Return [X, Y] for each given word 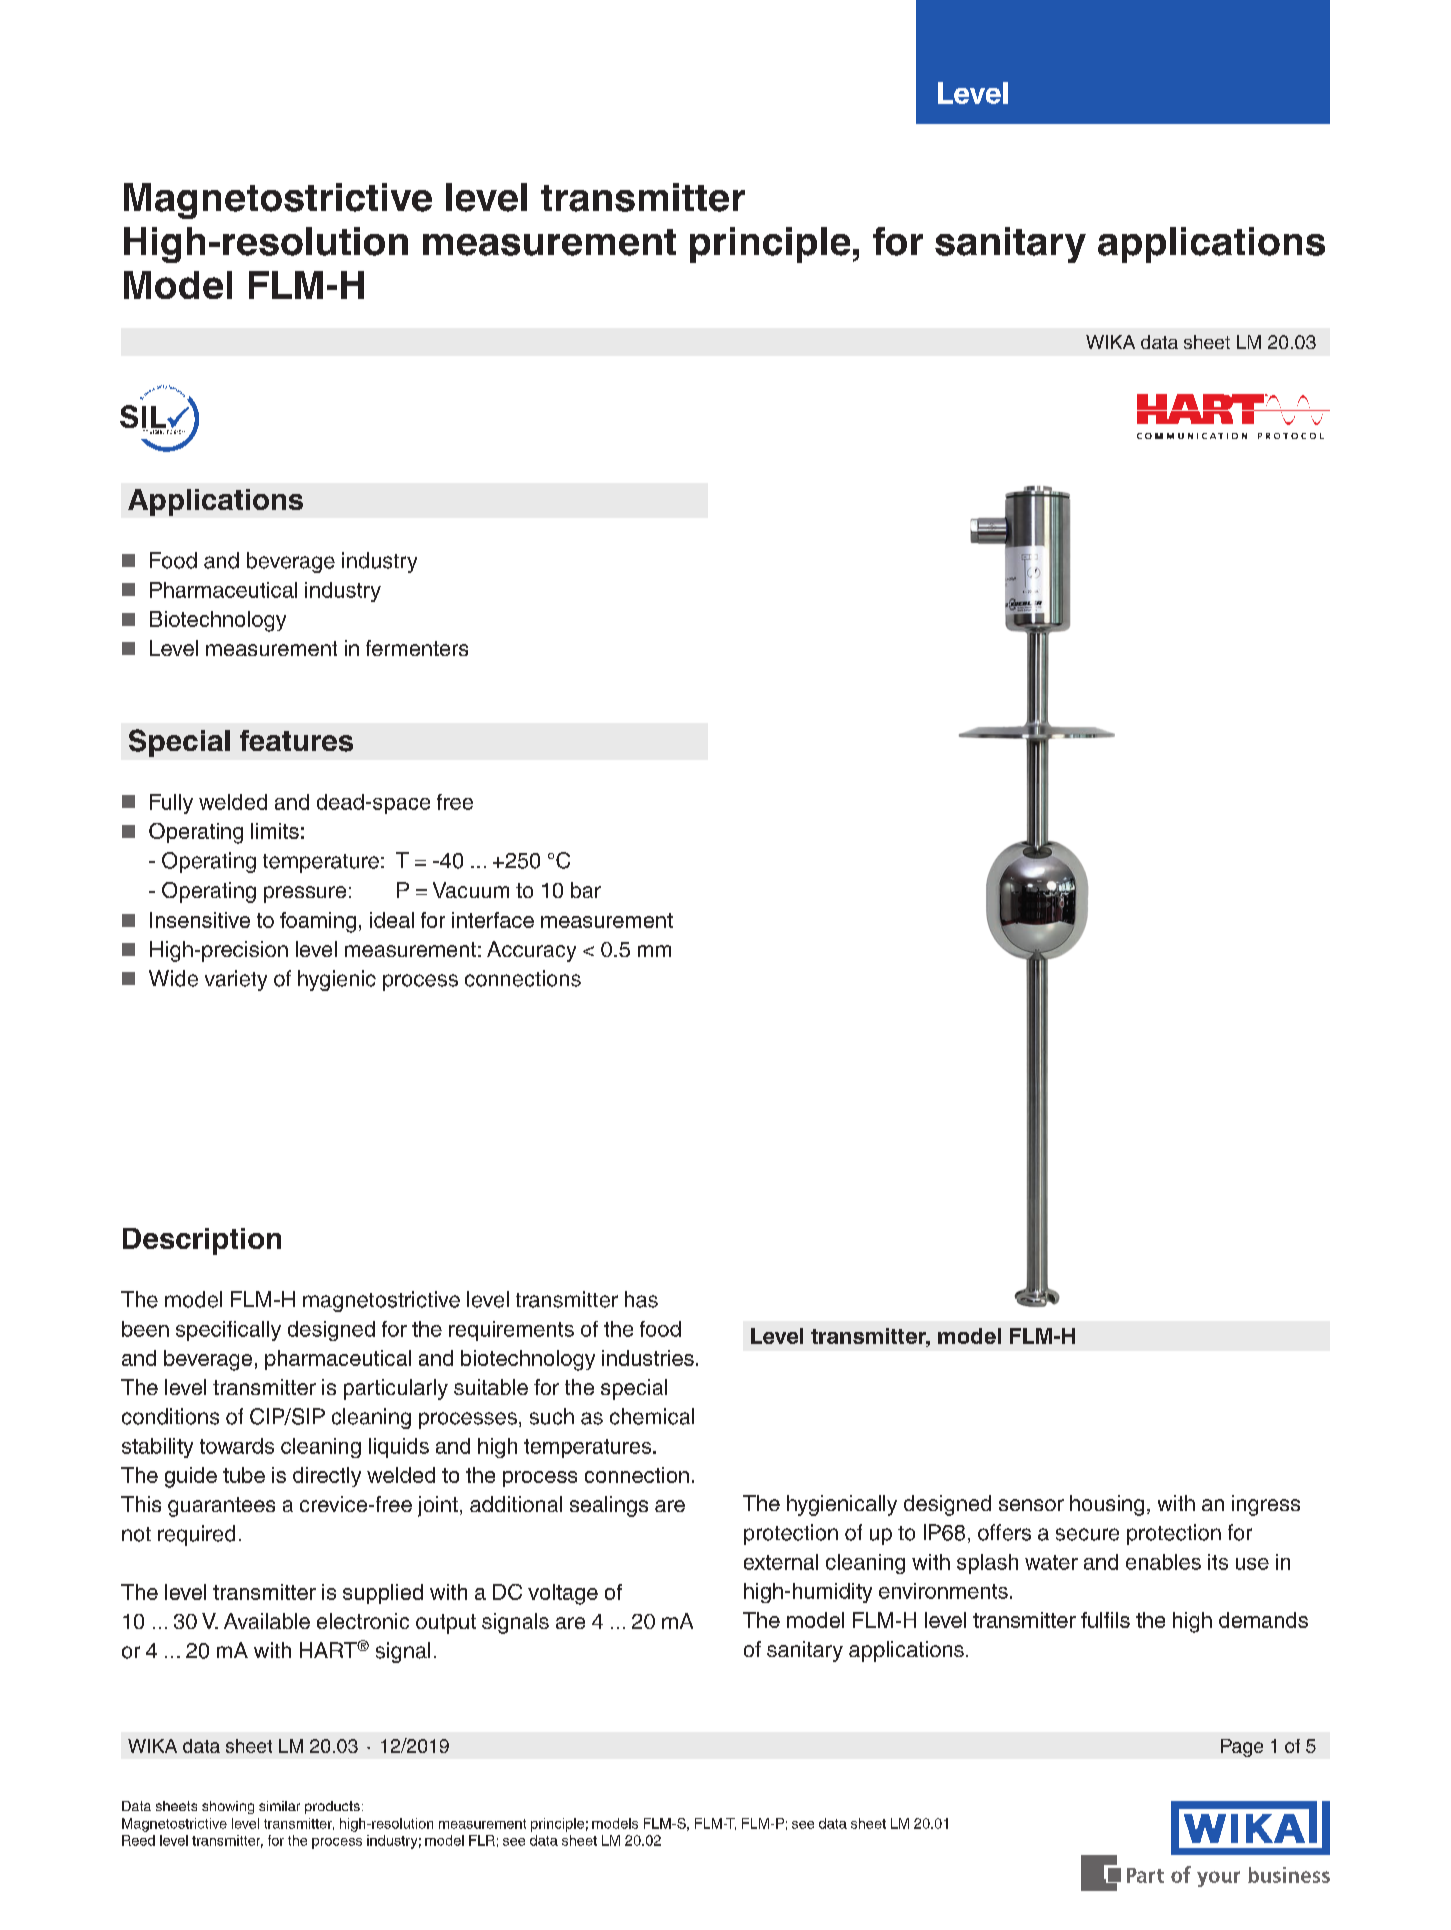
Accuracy [531, 951]
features [296, 741]
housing [1107, 1505]
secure [1087, 1534]
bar [586, 890]
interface [493, 920]
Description [202, 1241]
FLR [482, 1840]
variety [236, 980]
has [641, 1299]
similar [279, 1806]
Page [1242, 1748]
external [781, 1562]
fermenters [417, 648]
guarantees [221, 1507]
